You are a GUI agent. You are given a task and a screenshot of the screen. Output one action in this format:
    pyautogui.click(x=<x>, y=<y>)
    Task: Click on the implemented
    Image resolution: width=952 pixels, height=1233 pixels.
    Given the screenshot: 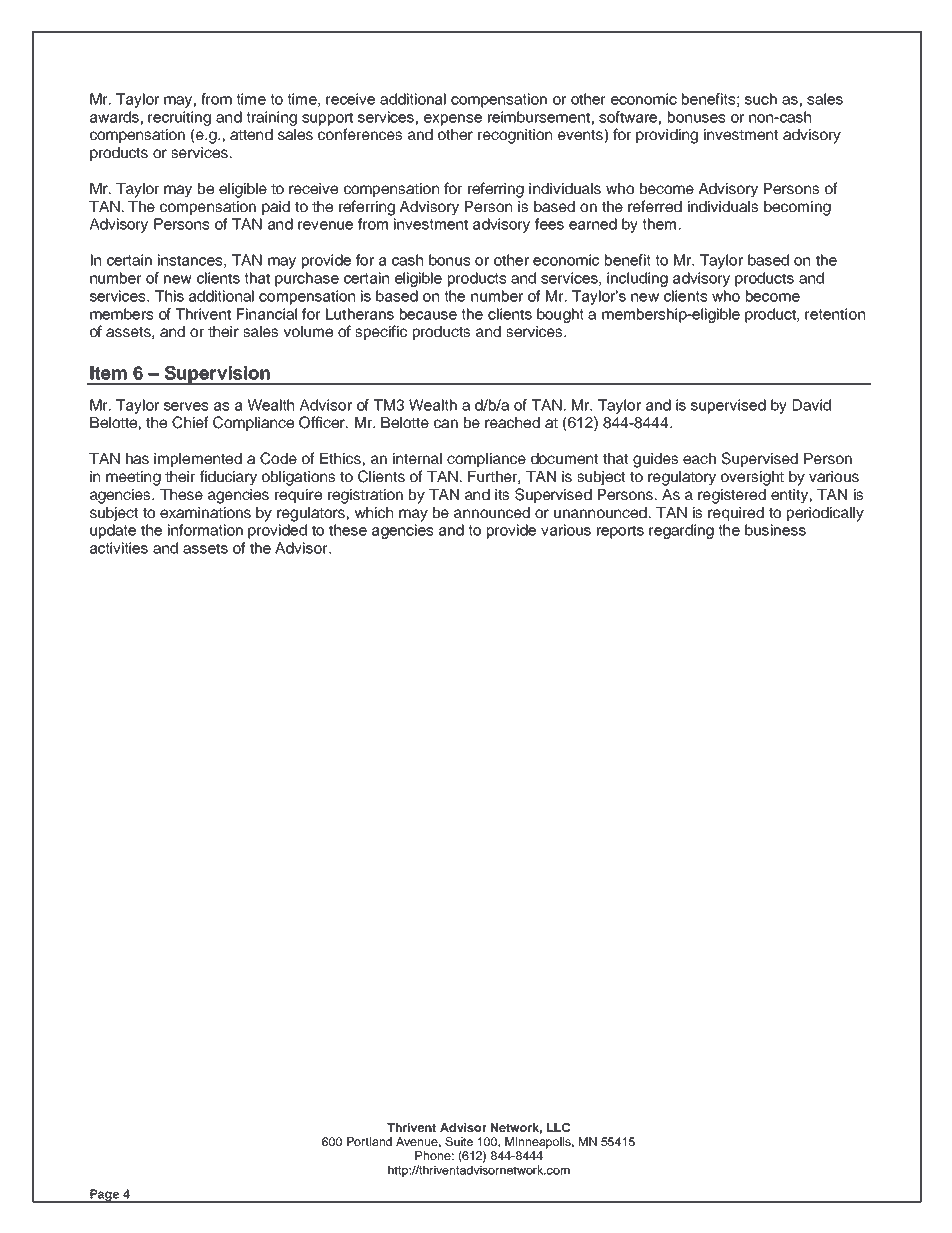 What is the action you would take?
    pyautogui.click(x=198, y=460)
